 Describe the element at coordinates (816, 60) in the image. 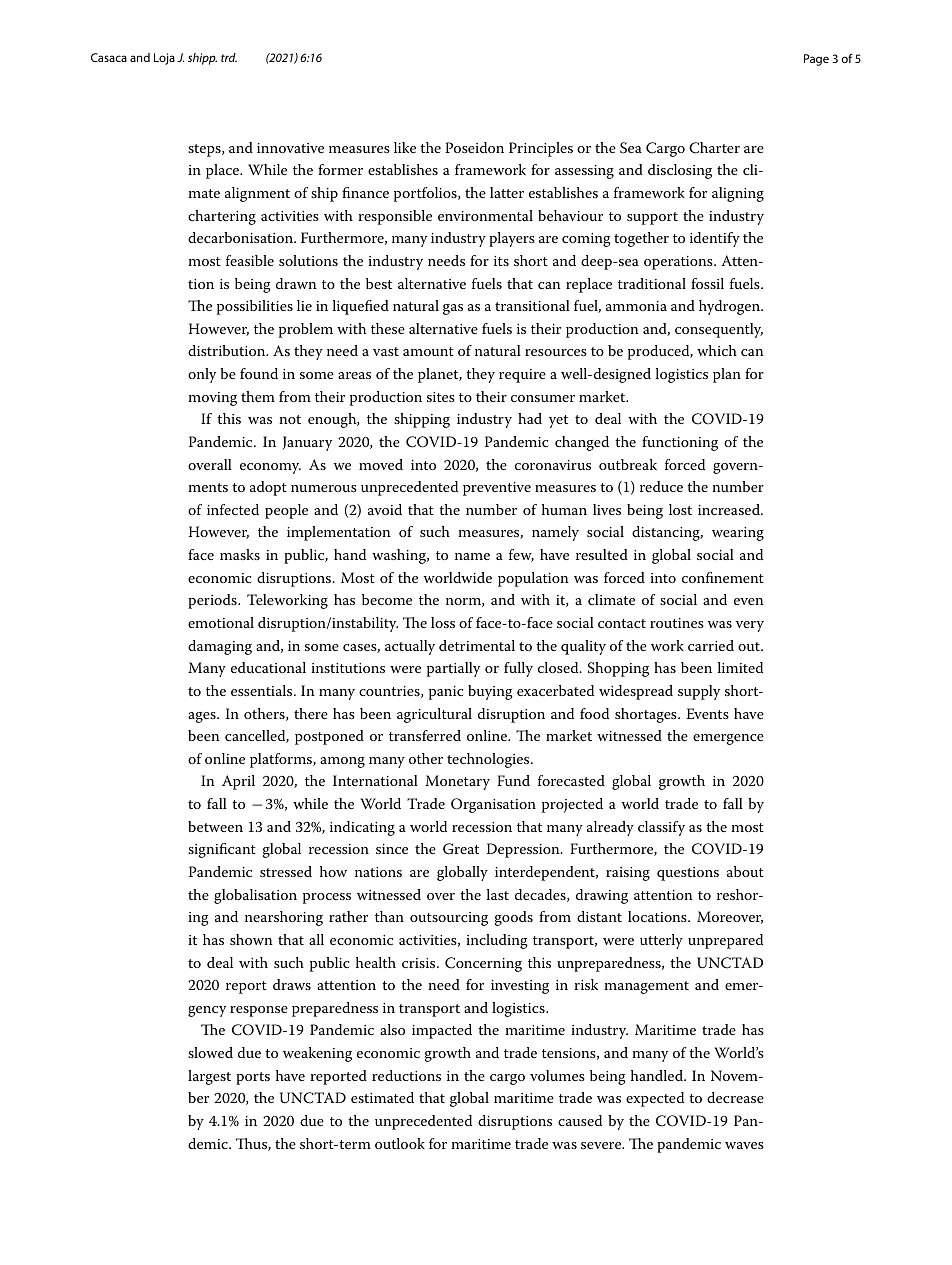

I see `Page` at that location.
